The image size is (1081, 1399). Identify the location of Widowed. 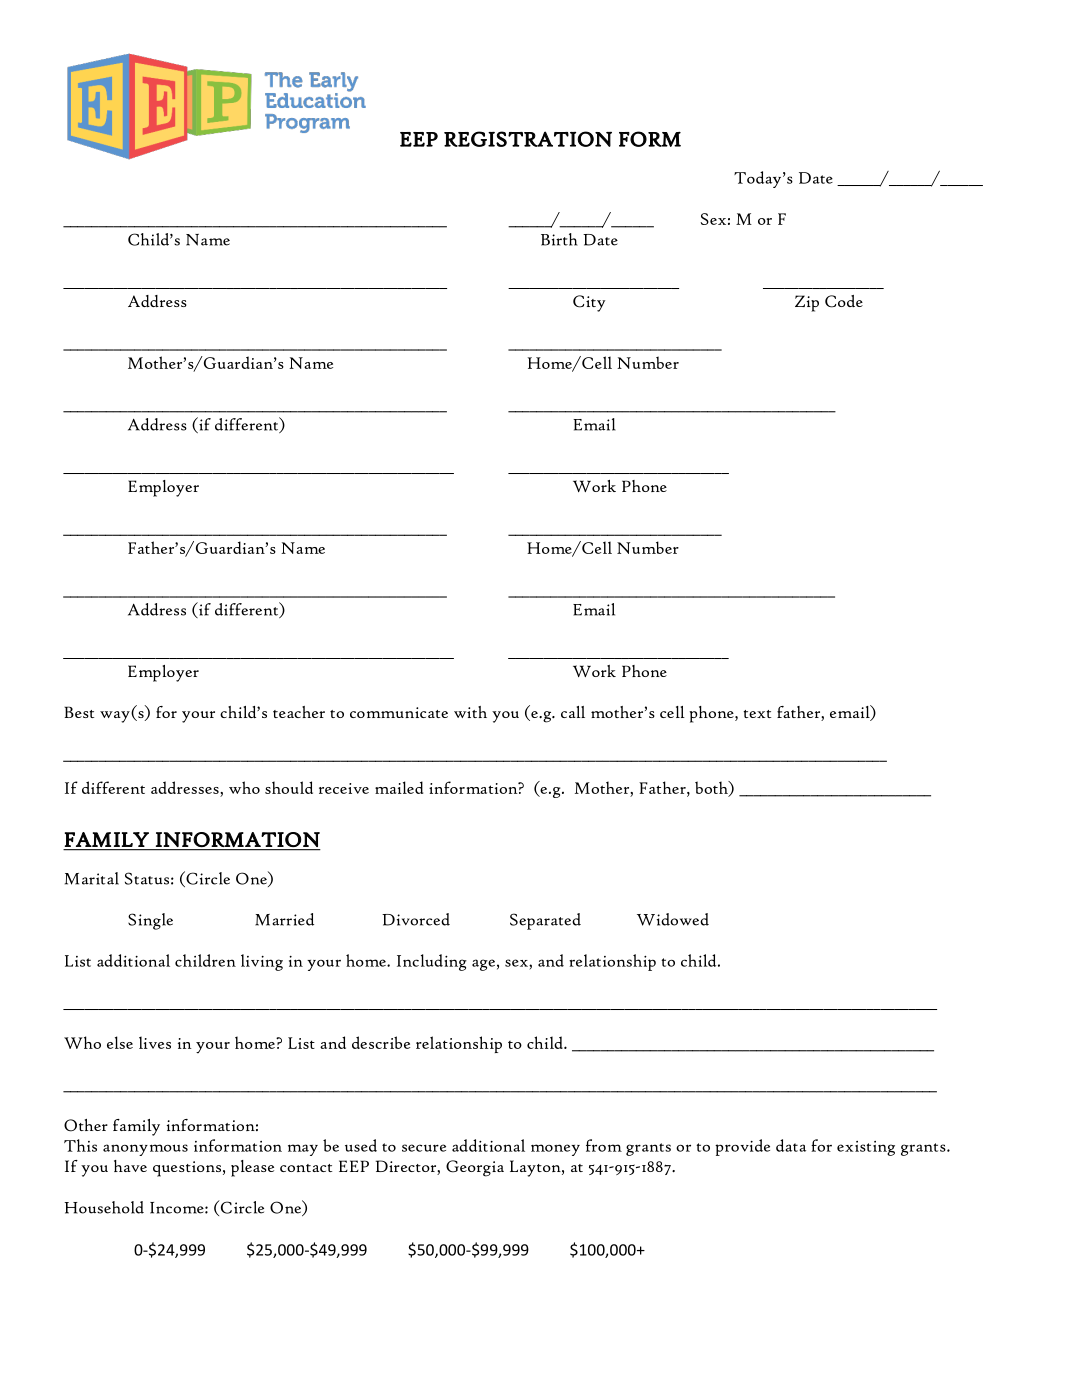
(673, 919).
